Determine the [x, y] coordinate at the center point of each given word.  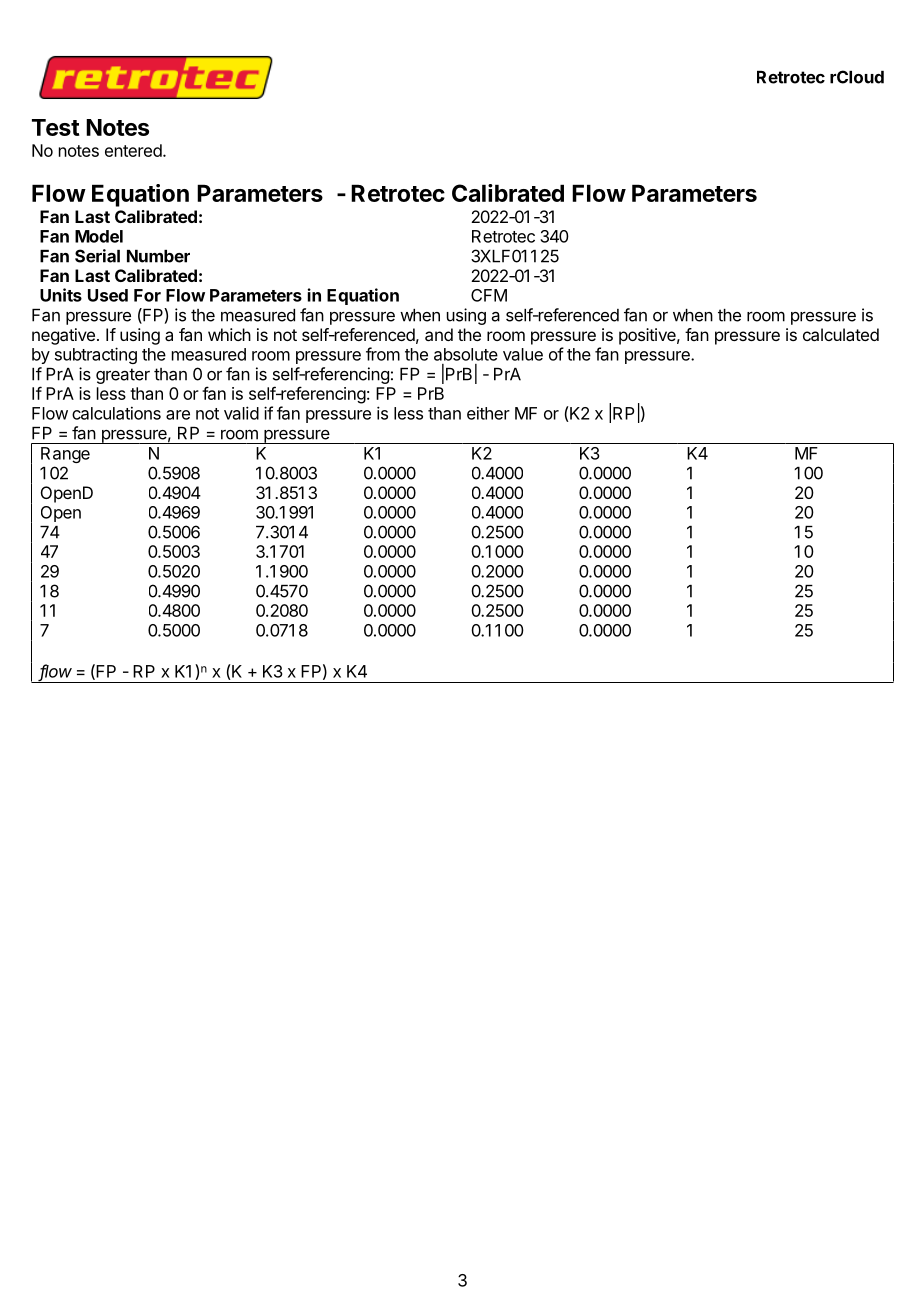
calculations [116, 413]
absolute [466, 354]
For [147, 295]
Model [99, 236]
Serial [97, 256]
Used [108, 295]
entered [133, 150]
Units [61, 295]
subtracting [96, 355]
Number [158, 256]
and [439, 334]
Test [56, 127]
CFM [489, 295]
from [383, 354]
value [523, 354]
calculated [841, 334]
